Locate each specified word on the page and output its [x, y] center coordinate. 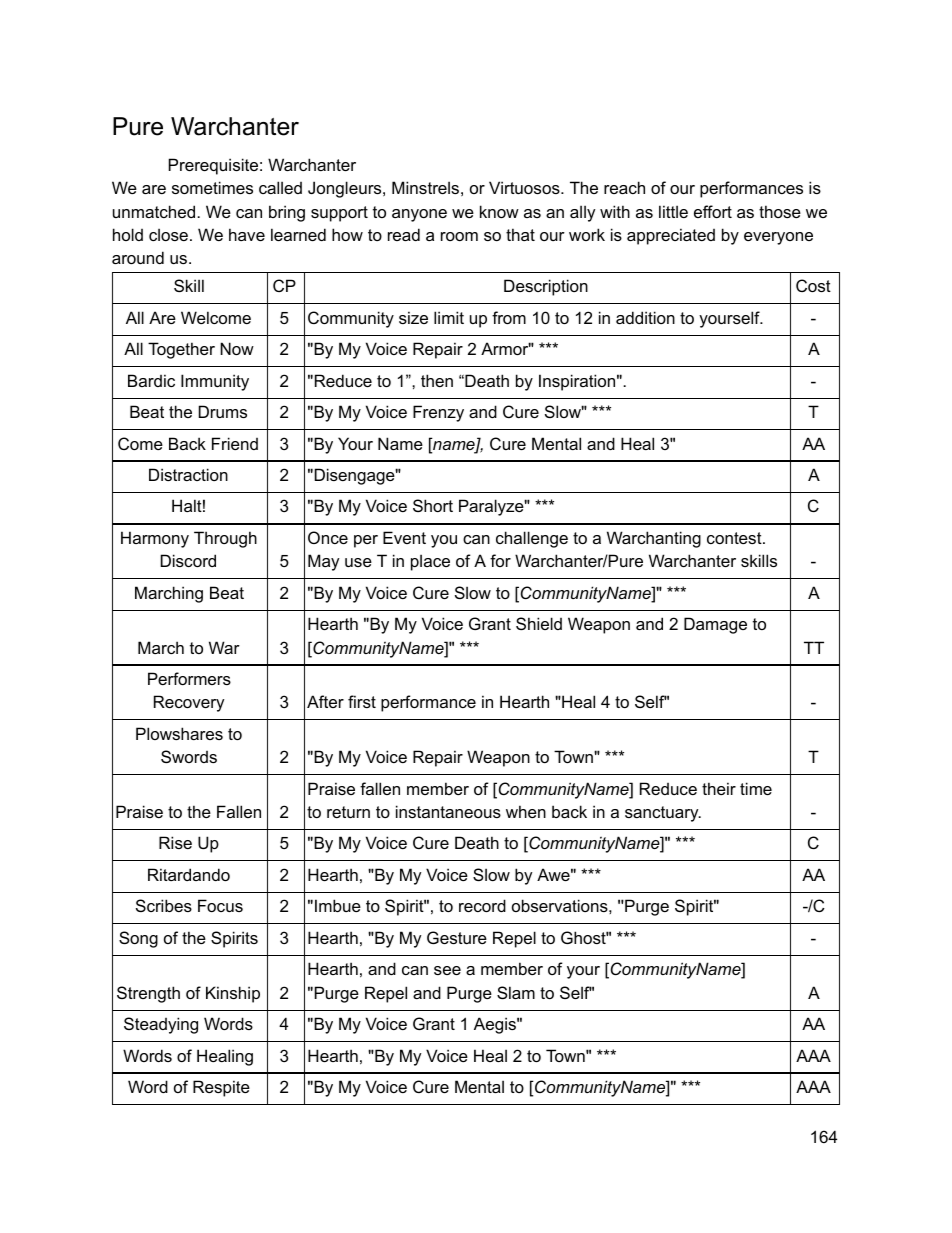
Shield [539, 623]
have [247, 234]
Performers [189, 678]
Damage [715, 625]
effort [713, 211]
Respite [221, 1088]
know [499, 211]
